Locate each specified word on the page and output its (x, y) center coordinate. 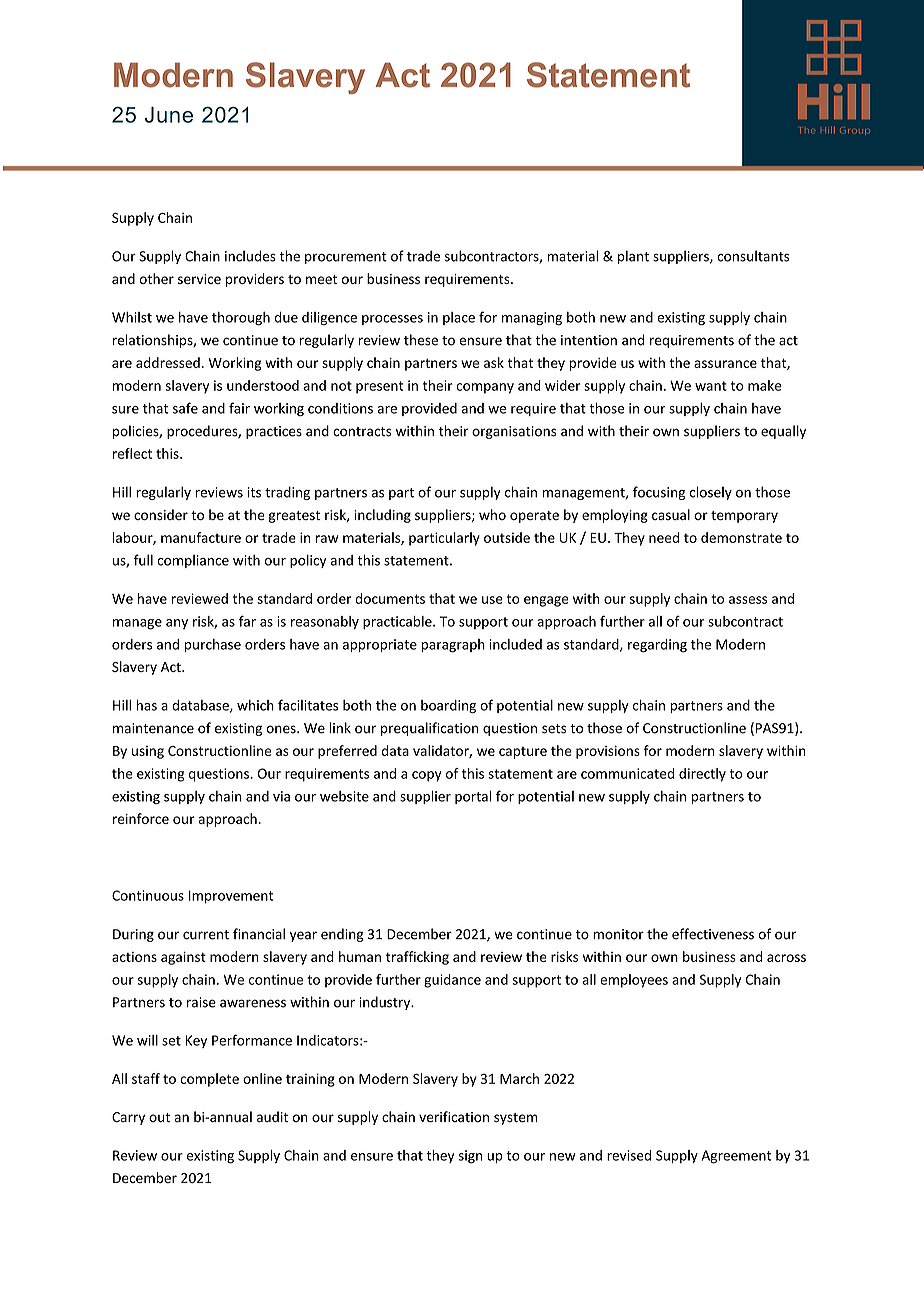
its (254, 492)
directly (702, 775)
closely (711, 493)
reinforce (141, 818)
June (169, 115)
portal (473, 797)
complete (209, 1080)
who (492, 514)
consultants (753, 256)
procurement (346, 258)
